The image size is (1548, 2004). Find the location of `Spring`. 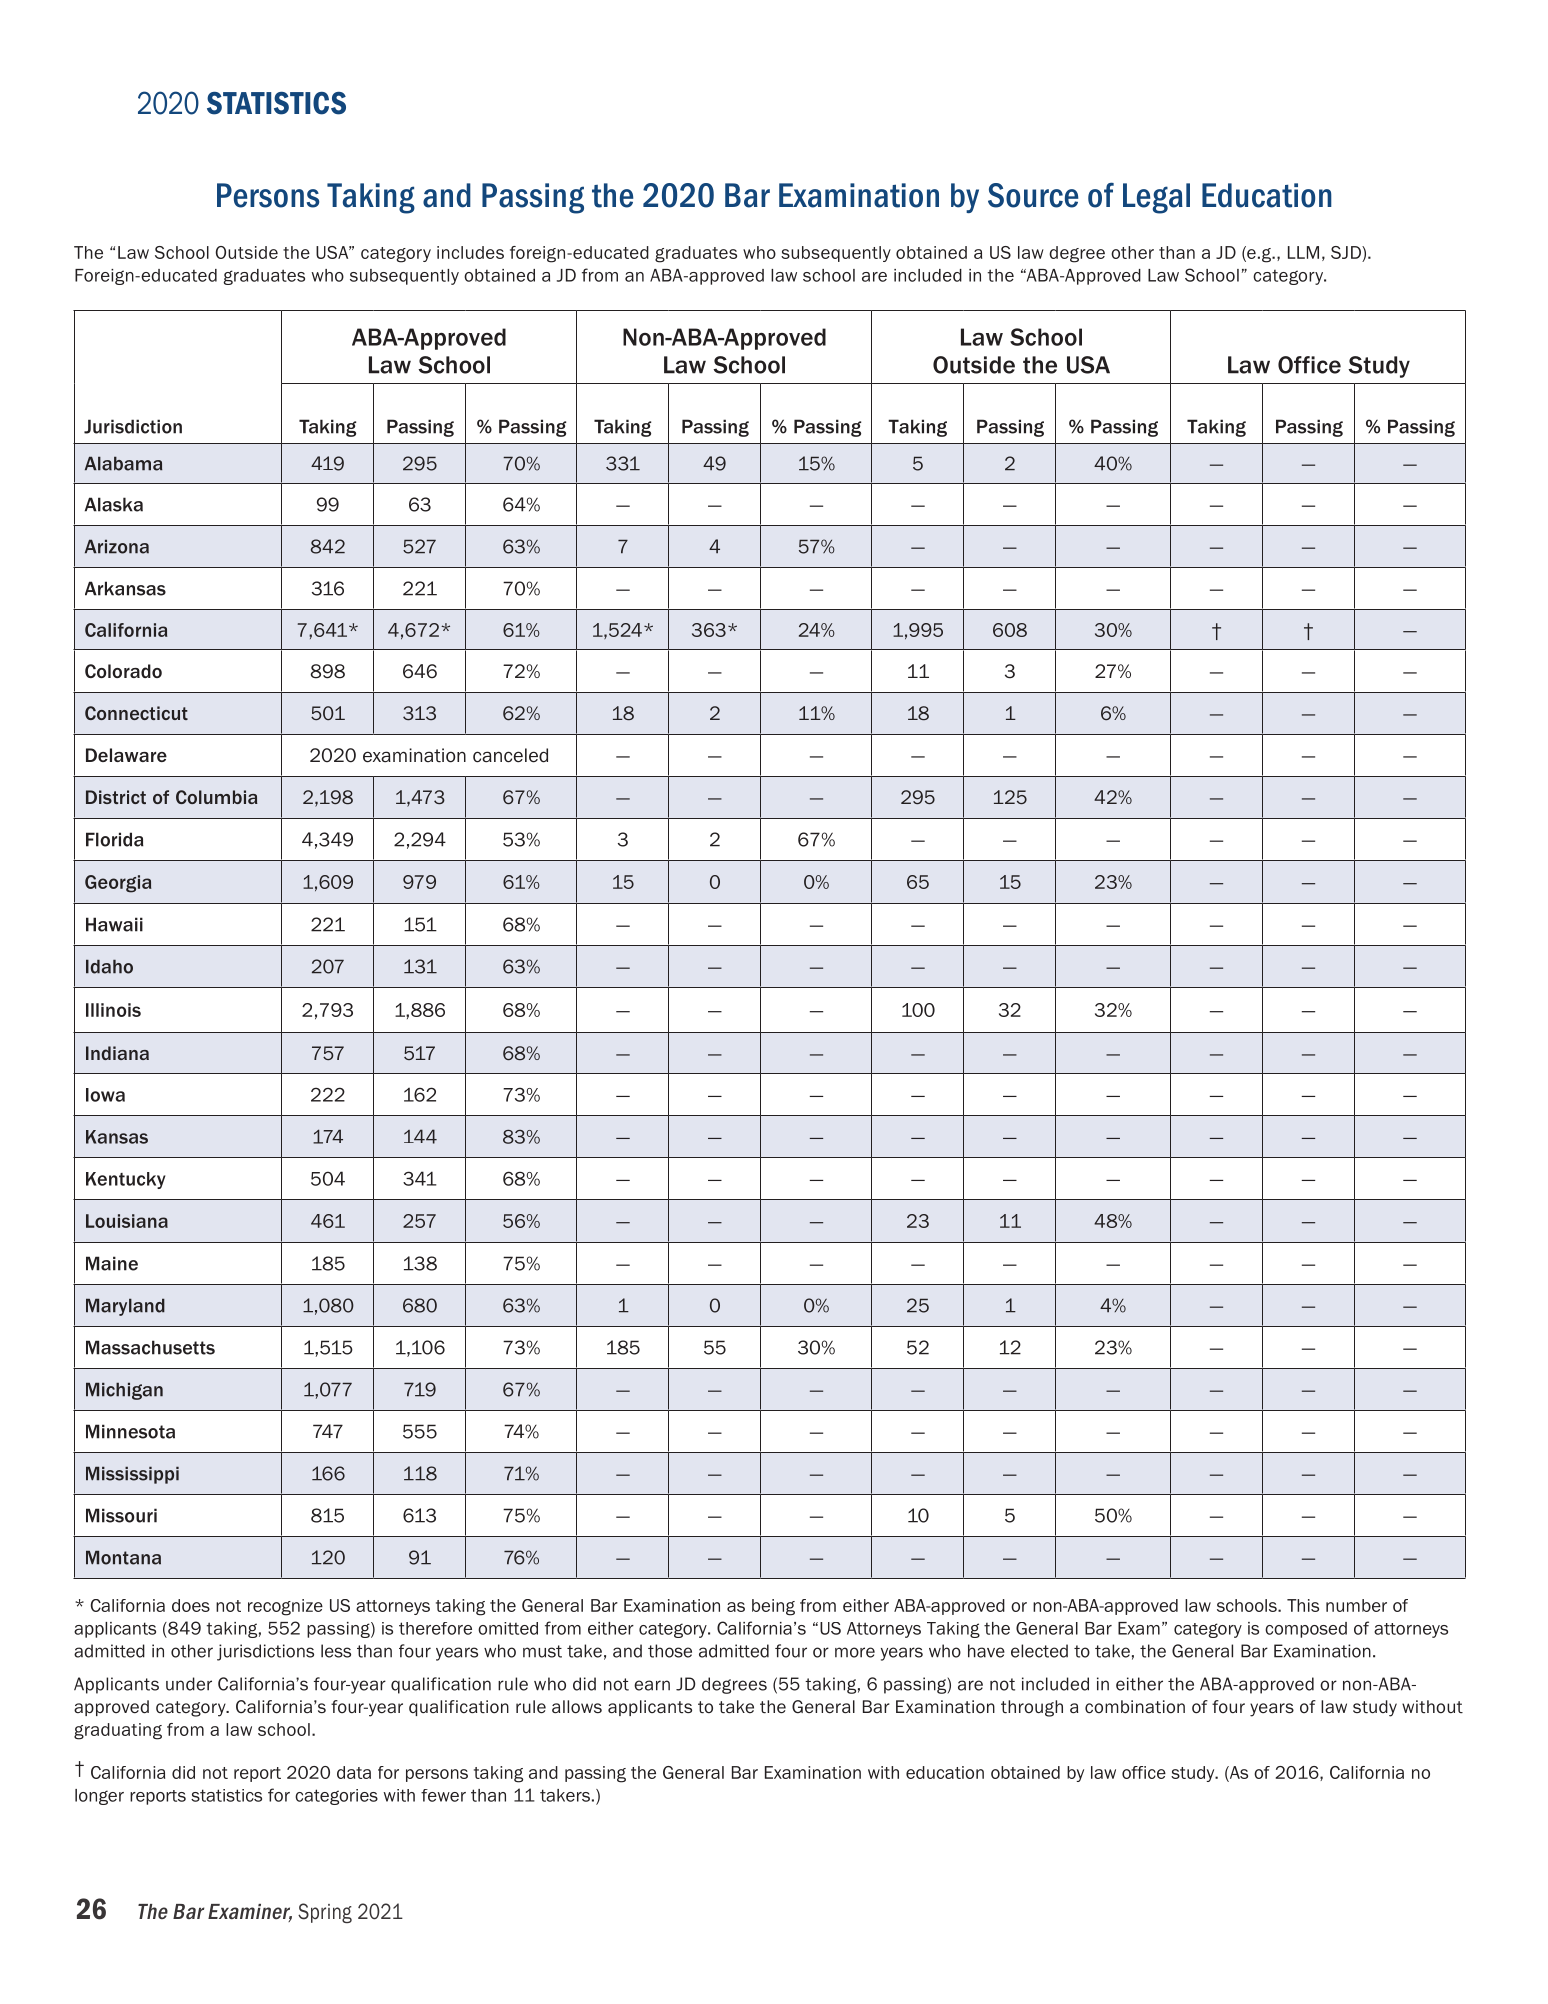

Spring is located at coordinates (325, 1913).
